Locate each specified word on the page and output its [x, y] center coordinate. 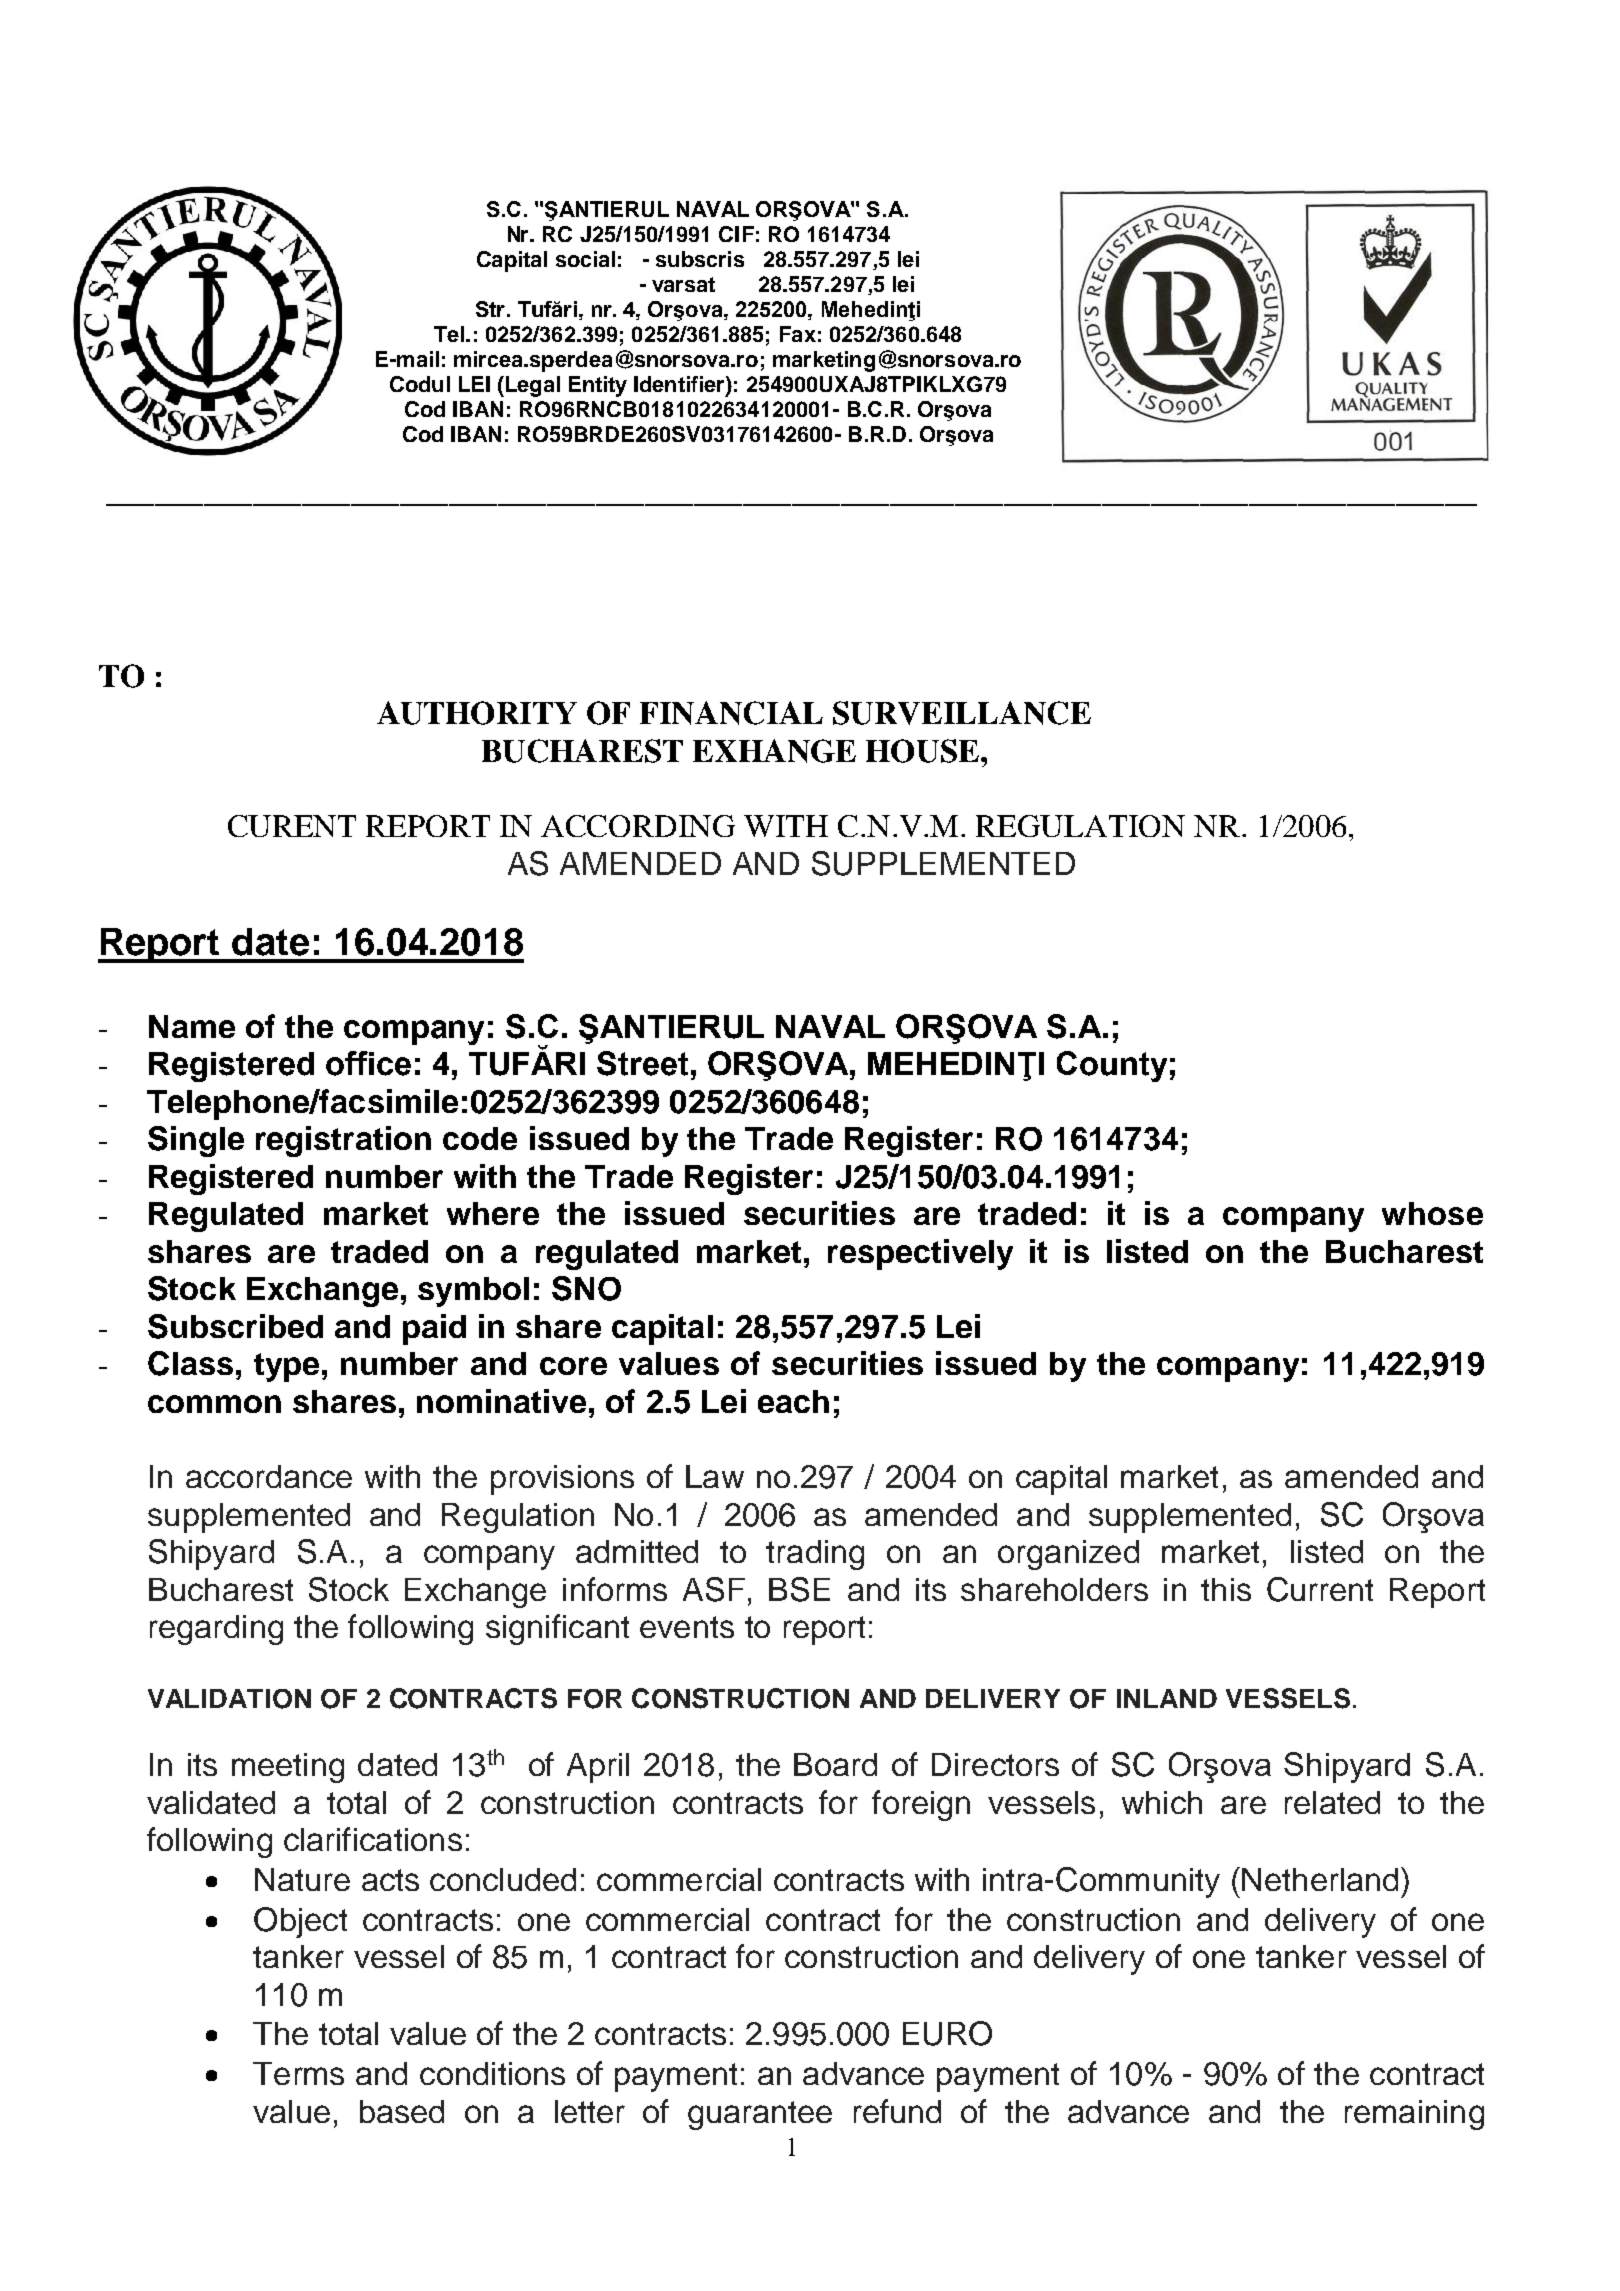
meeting [288, 1768]
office [368, 1063]
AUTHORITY [477, 713]
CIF [736, 234]
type [286, 1367]
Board [835, 1764]
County [1112, 1066]
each [793, 1401]
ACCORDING [638, 826]
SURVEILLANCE [962, 713]
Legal [531, 386]
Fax [798, 334]
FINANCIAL [731, 713]
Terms [298, 2073]
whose [1432, 1213]
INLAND [1167, 1698]
